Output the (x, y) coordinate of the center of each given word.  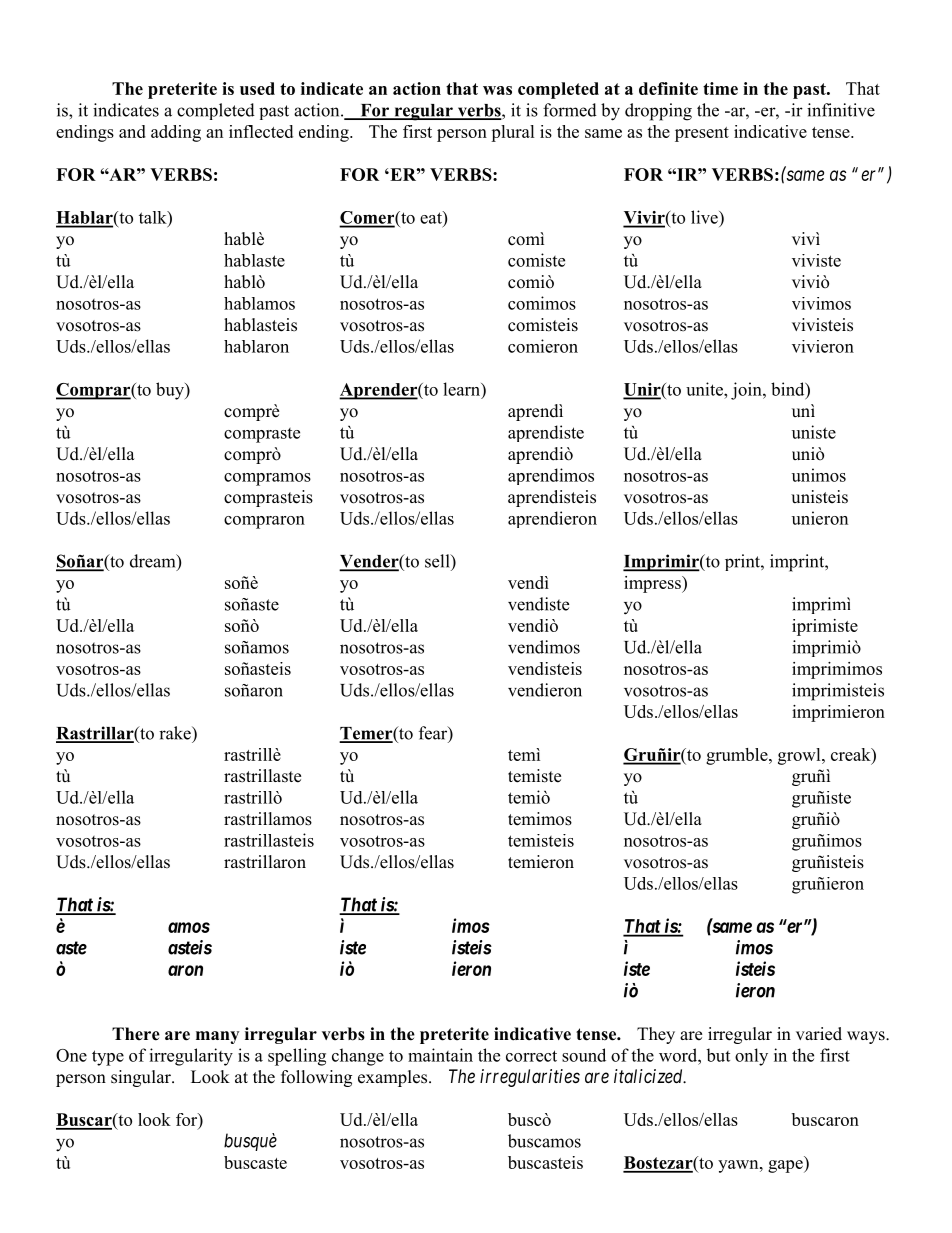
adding (176, 133)
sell (438, 561)
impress (653, 584)
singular (142, 1078)
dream (154, 562)
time (720, 88)
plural (513, 133)
